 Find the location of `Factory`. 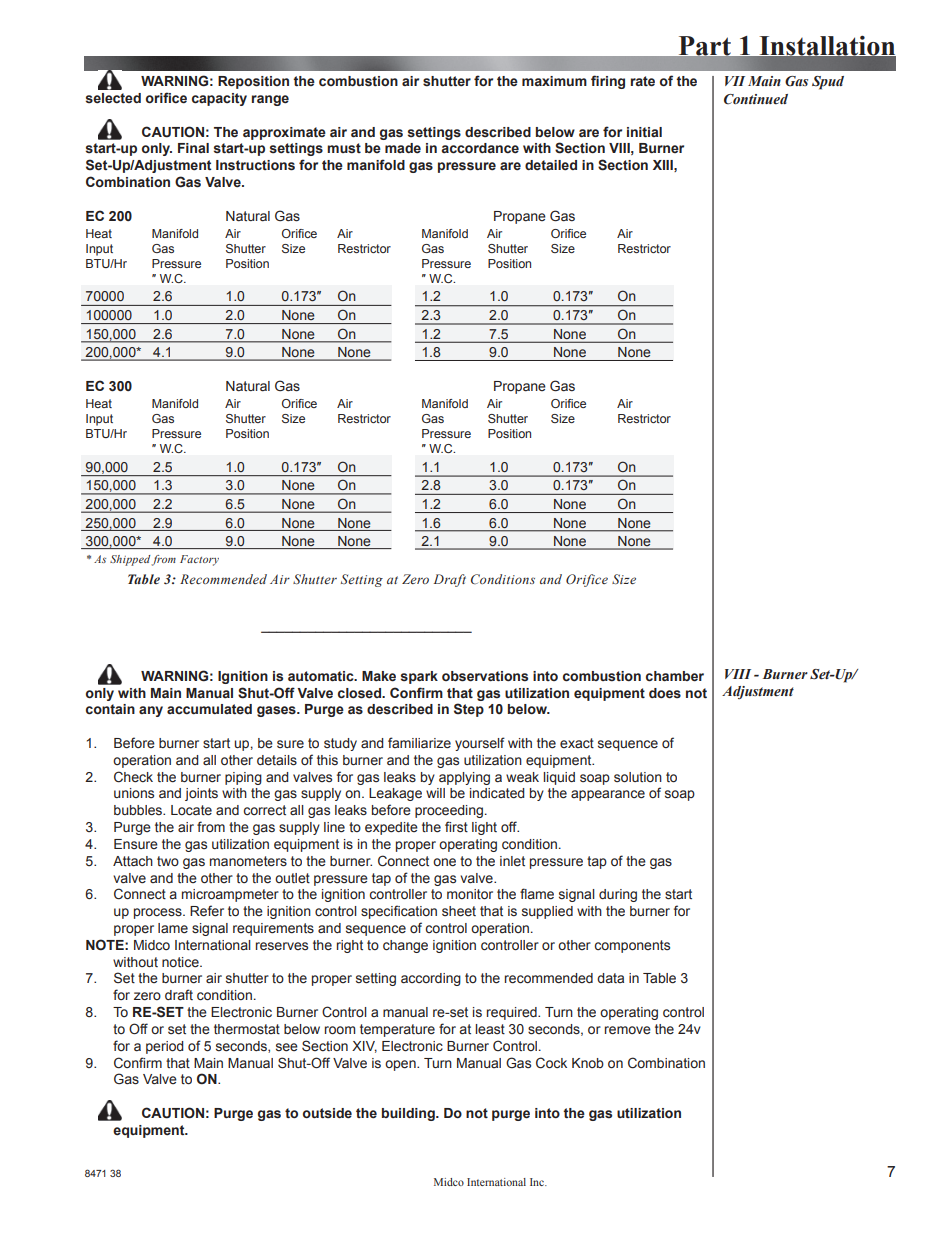

Factory is located at coordinates (199, 560).
